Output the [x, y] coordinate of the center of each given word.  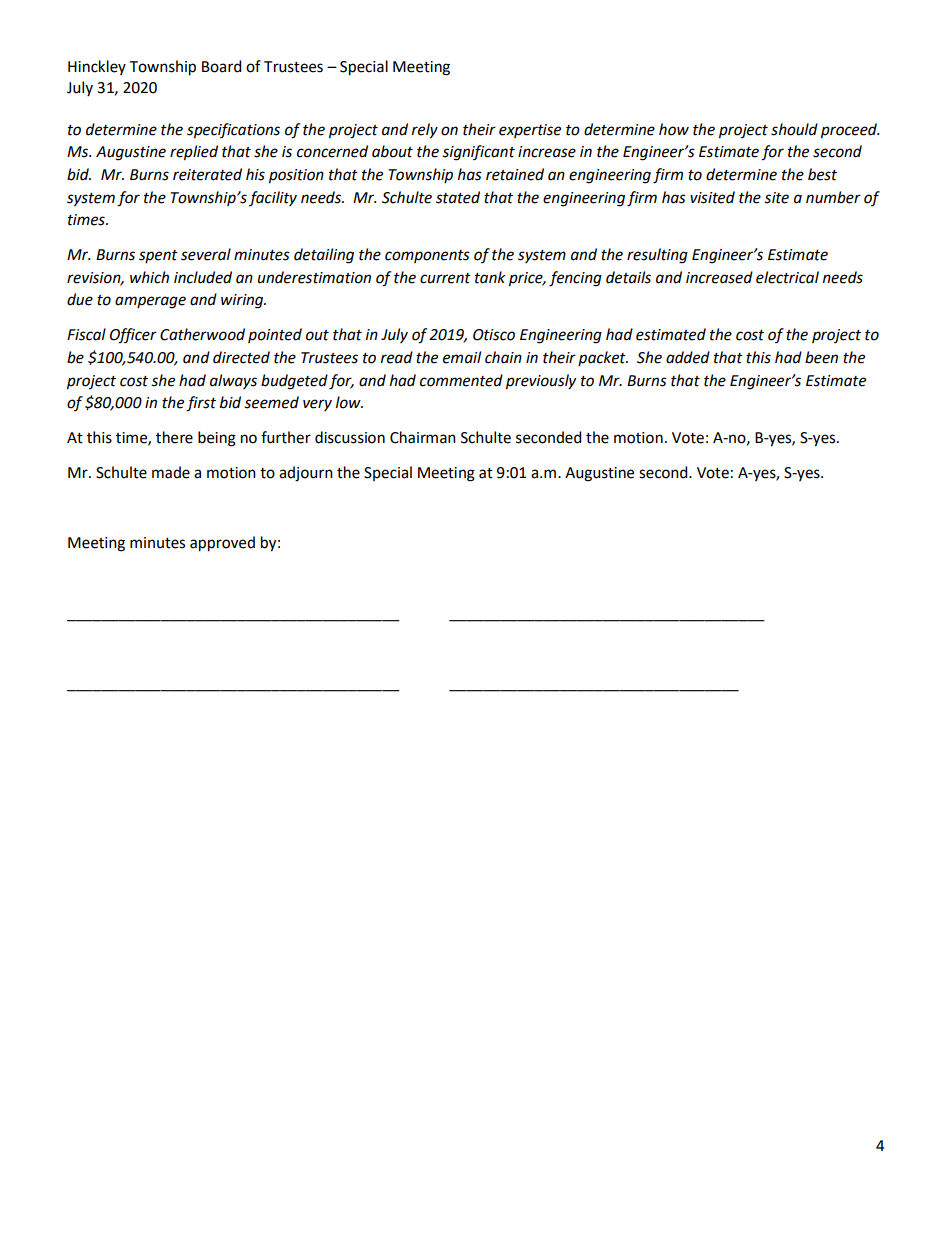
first [201, 404]
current [445, 278]
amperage [150, 302]
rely [425, 131]
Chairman [423, 437]
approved [222, 544]
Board [221, 66]
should [794, 129]
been [821, 357]
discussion [350, 437]
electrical [787, 277]
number [833, 197]
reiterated [207, 174]
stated [458, 197]
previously [541, 382]
